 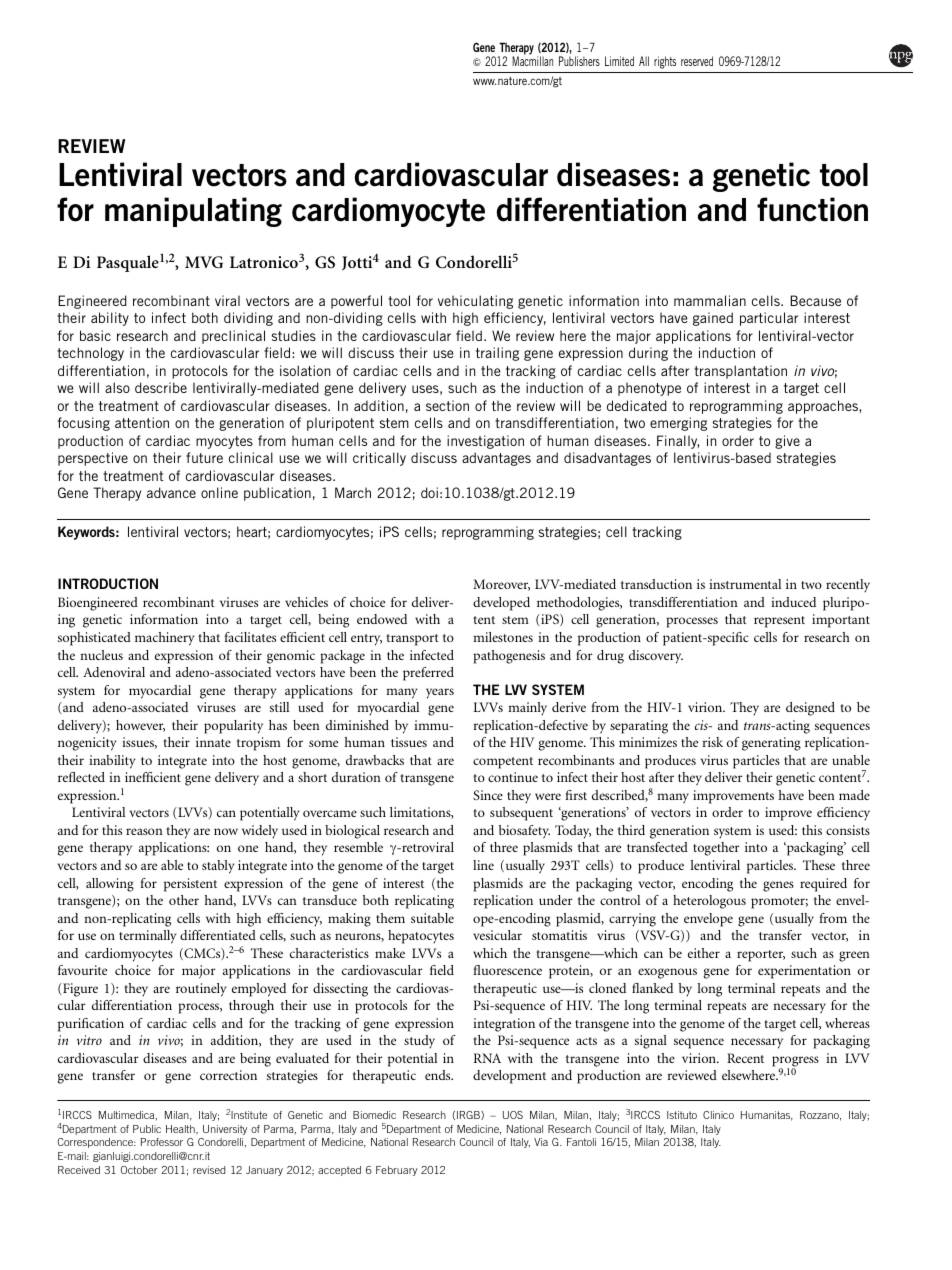 I want to click on reserved, so click(x=697, y=61).
